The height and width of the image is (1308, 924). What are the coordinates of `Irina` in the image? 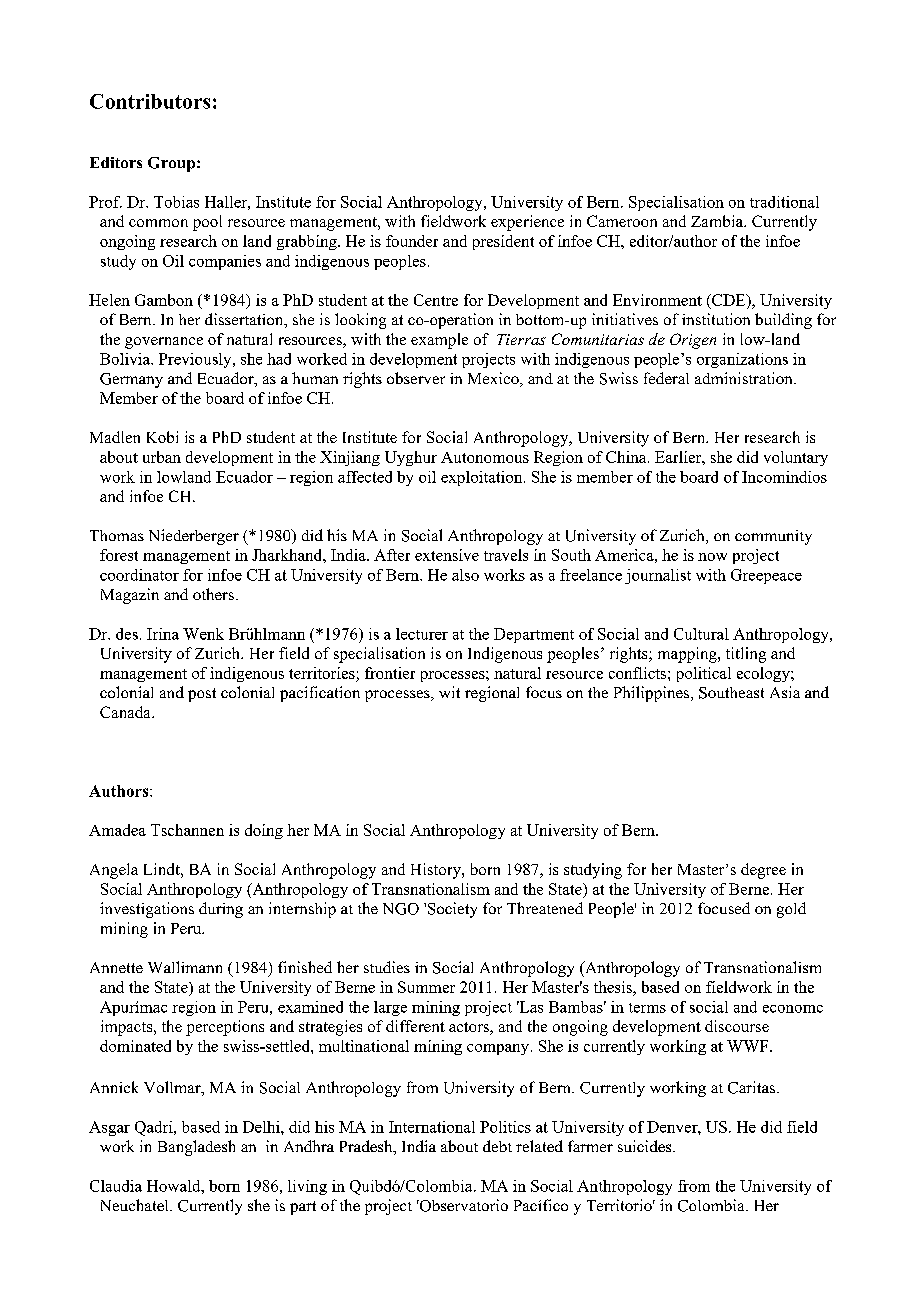 It's located at (163, 634).
